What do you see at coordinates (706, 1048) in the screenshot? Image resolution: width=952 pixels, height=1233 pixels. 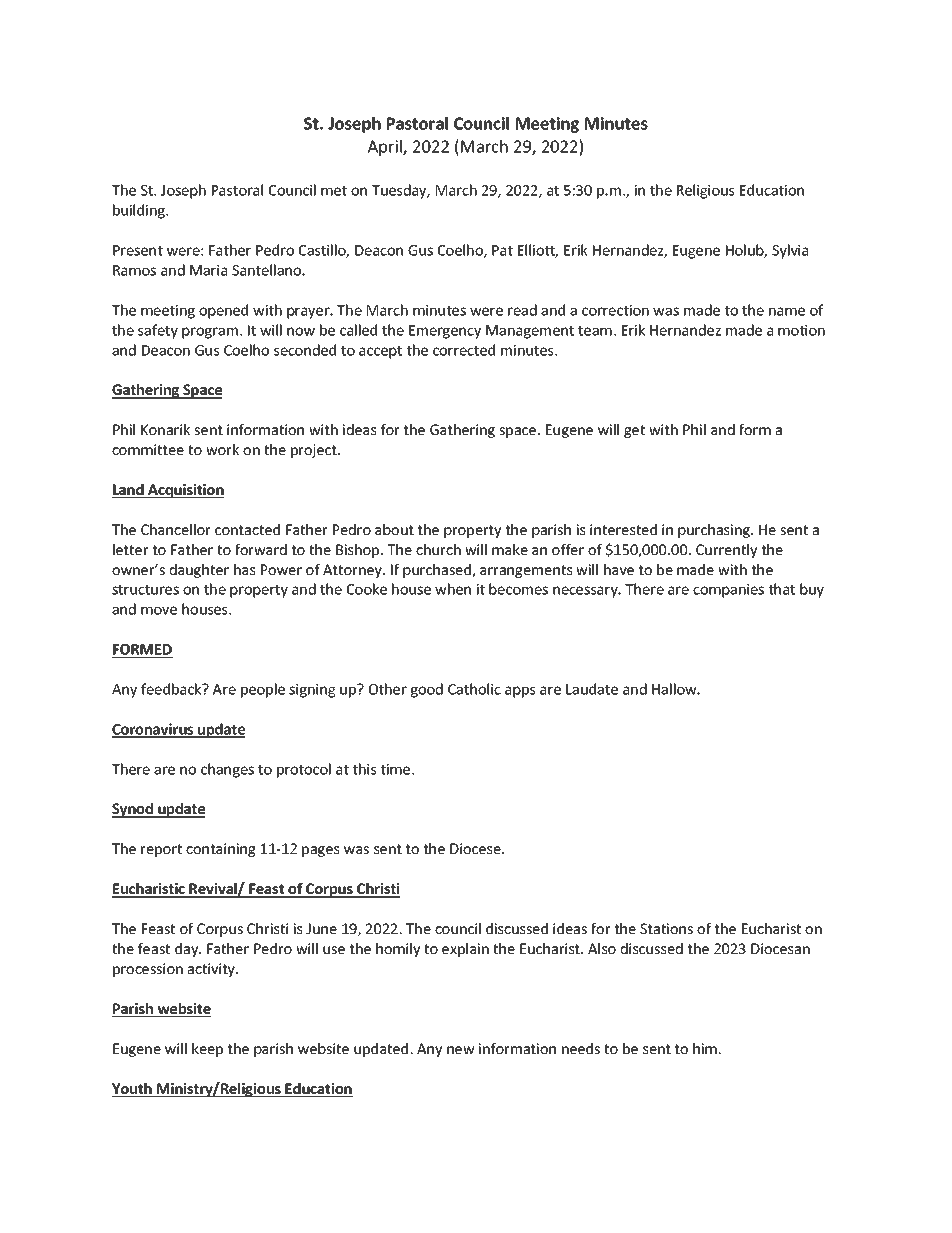 I see `him` at bounding box center [706, 1048].
